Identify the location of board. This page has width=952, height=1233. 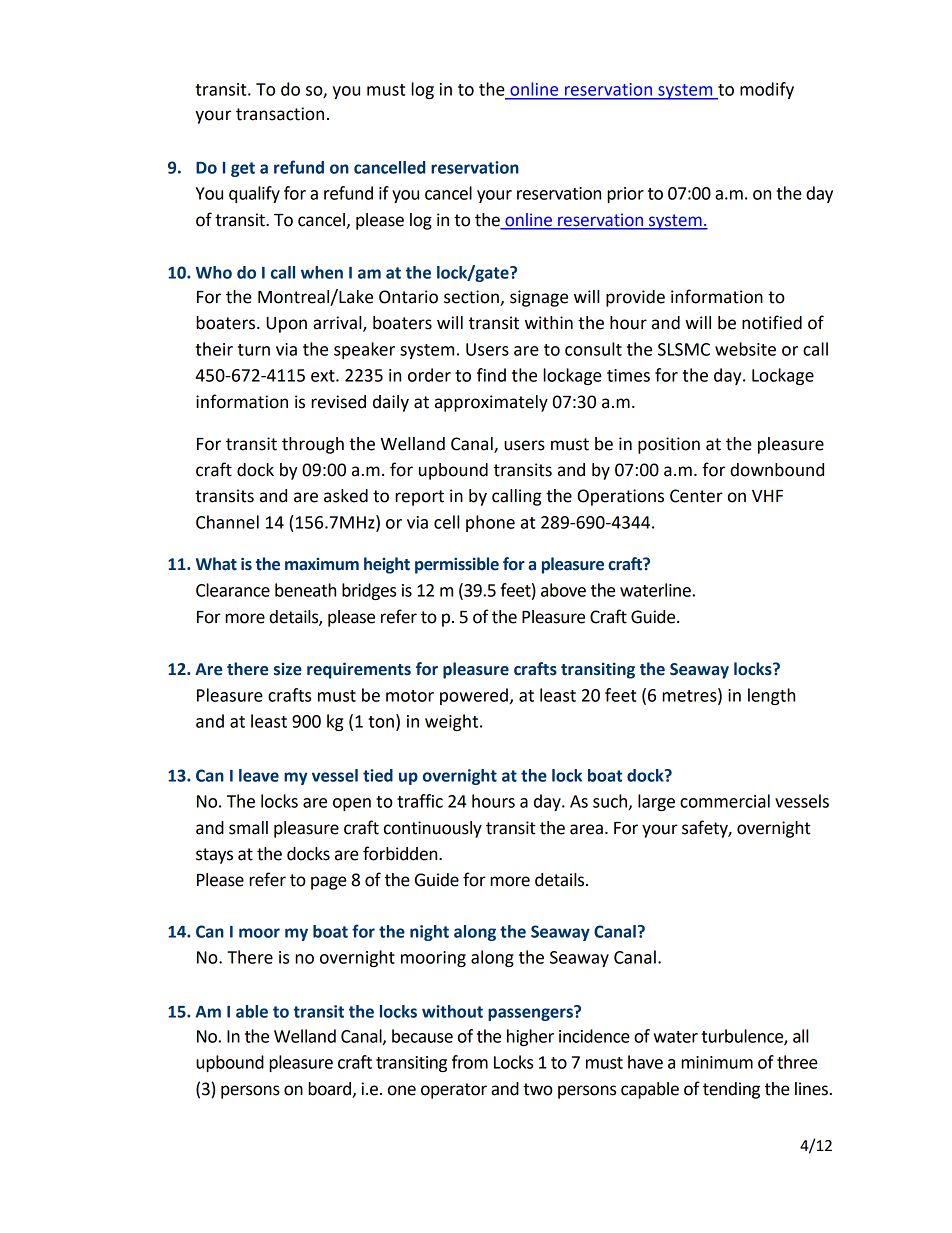
(331, 1089).
